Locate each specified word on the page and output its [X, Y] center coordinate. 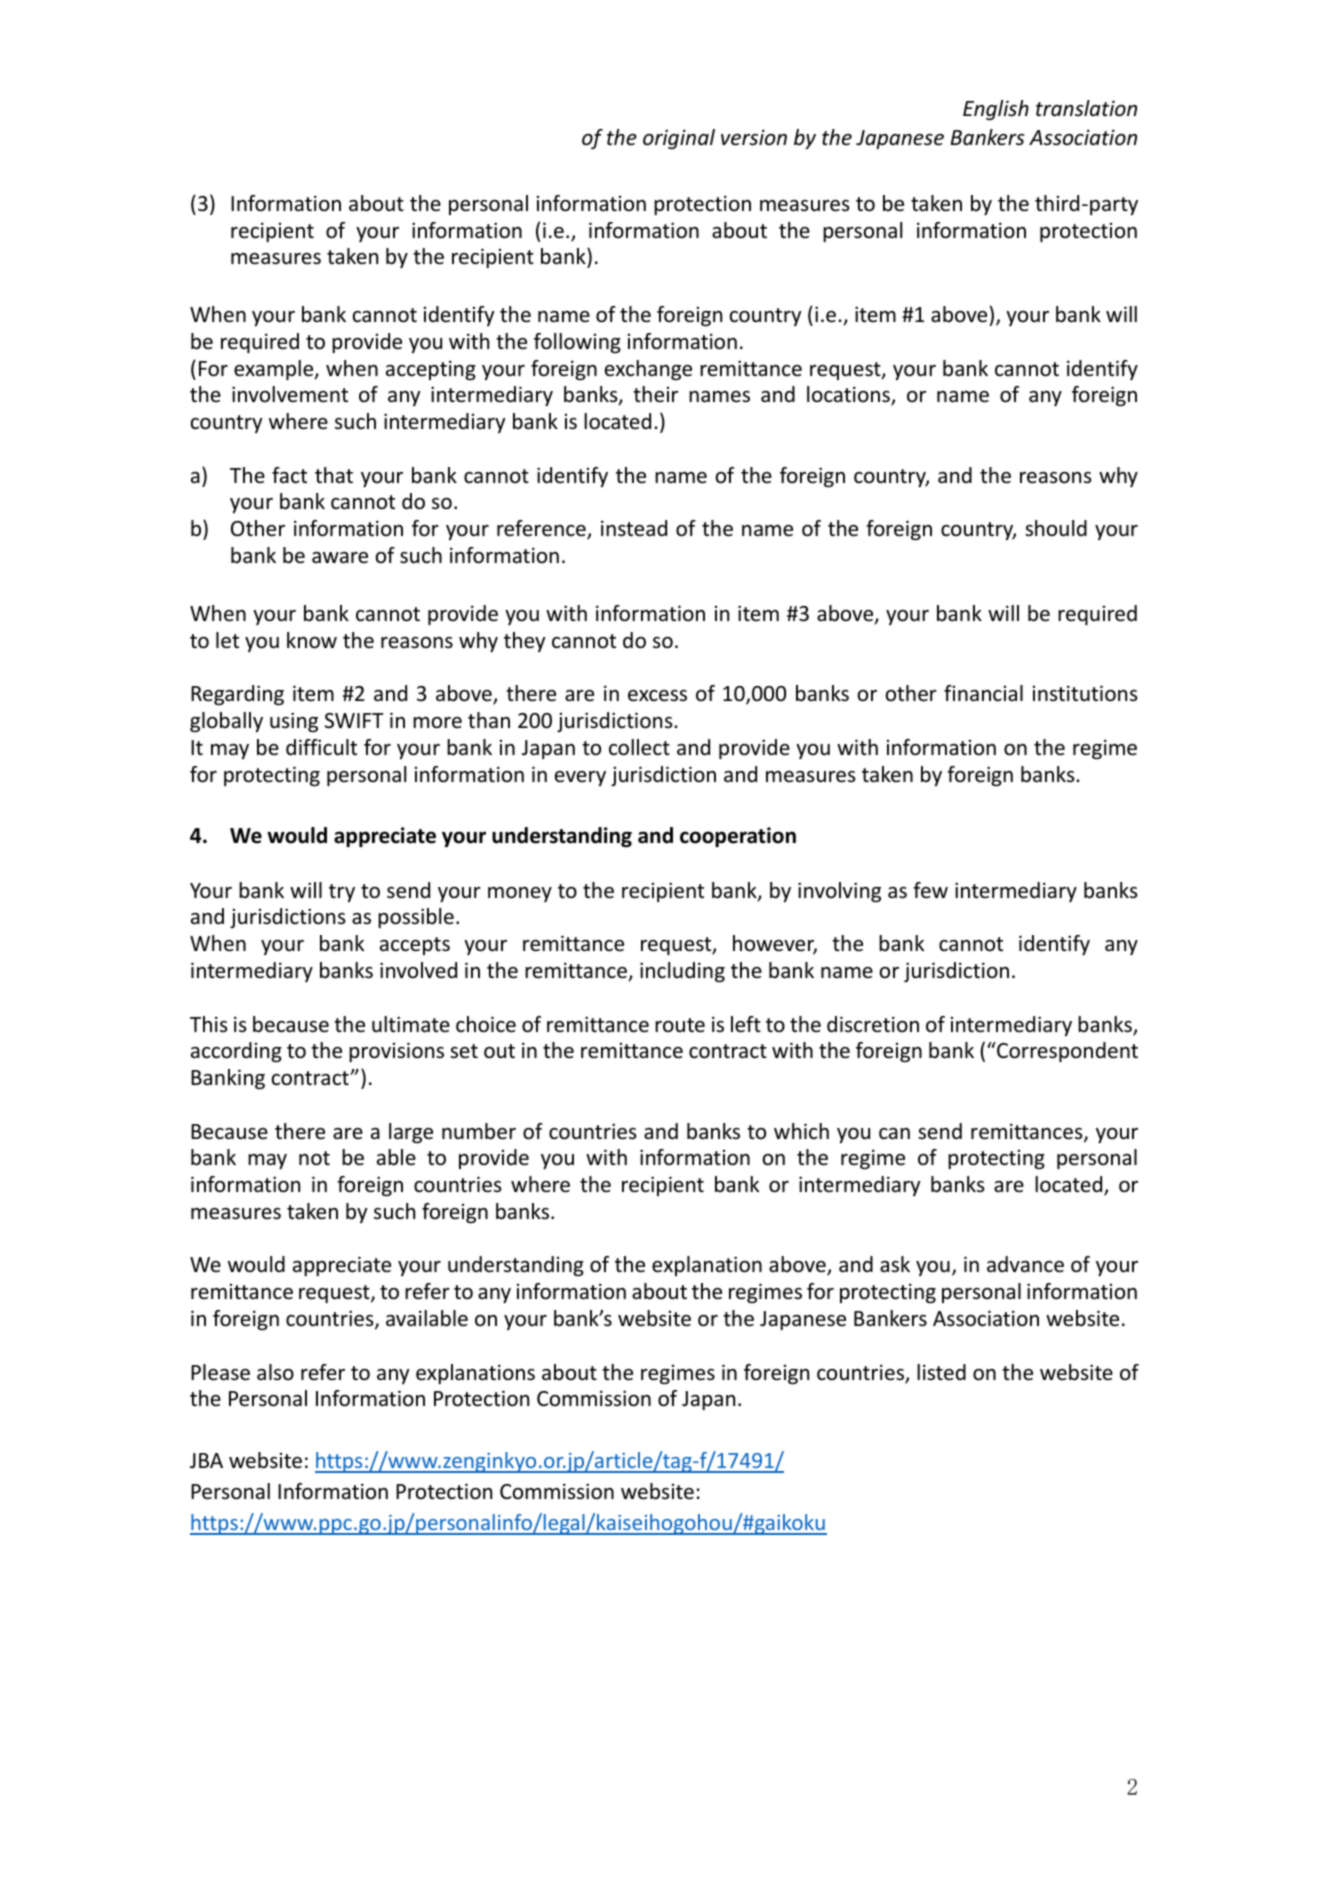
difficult [321, 747]
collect [639, 747]
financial [983, 693]
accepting [431, 370]
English [996, 110]
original [679, 139]
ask [895, 1264]
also [275, 1372]
